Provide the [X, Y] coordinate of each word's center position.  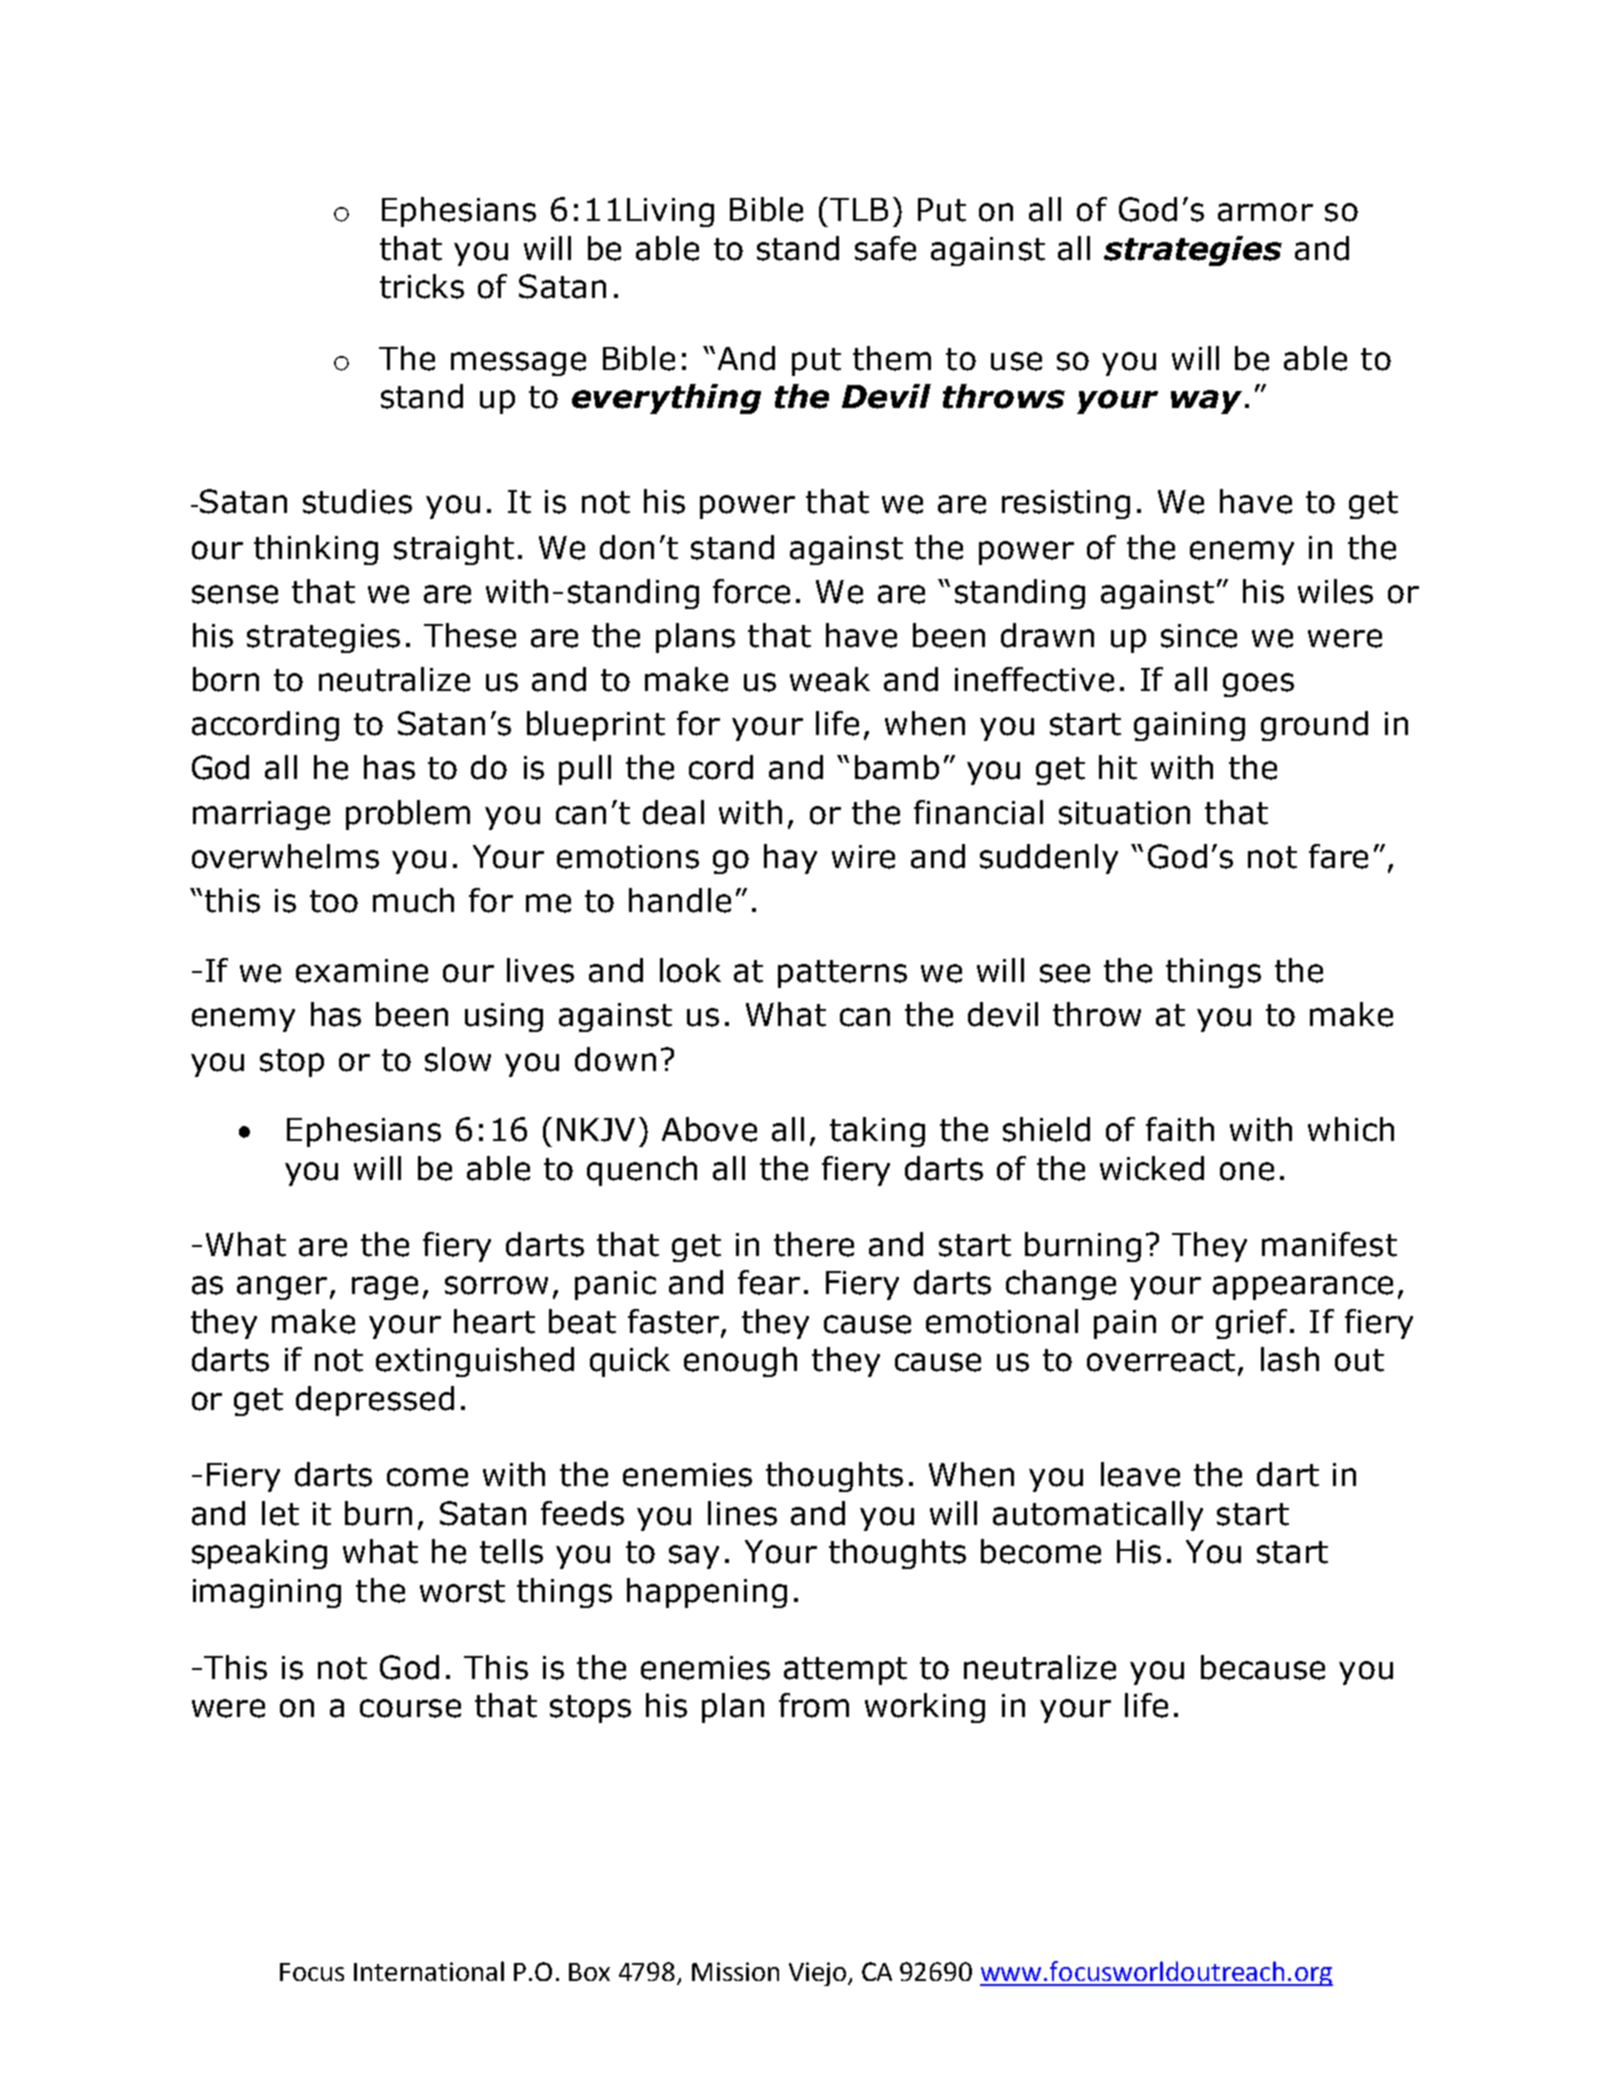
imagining [267, 1593]
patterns [842, 974]
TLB [859, 209]
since [1199, 636]
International [429, 1971]
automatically [1098, 1516]
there [814, 1244]
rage [385, 1288]
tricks [422, 286]
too [334, 901]
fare [1338, 856]
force [751, 591]
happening [707, 1593]
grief [1251, 1324]
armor [1265, 212]
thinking [316, 550]
